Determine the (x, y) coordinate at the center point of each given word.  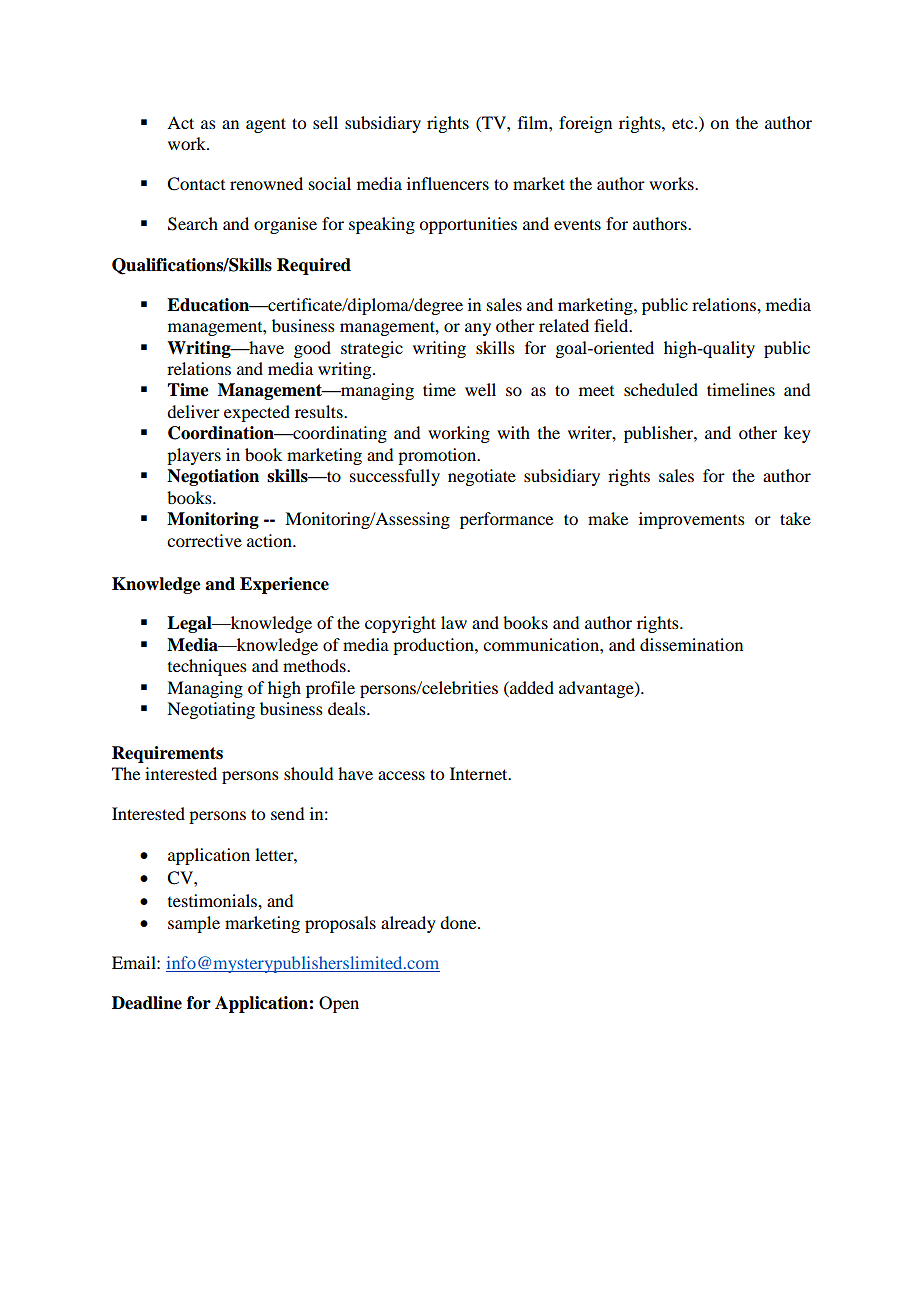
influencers (448, 183)
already (408, 924)
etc (684, 123)
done (459, 922)
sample (194, 924)
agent (266, 125)
